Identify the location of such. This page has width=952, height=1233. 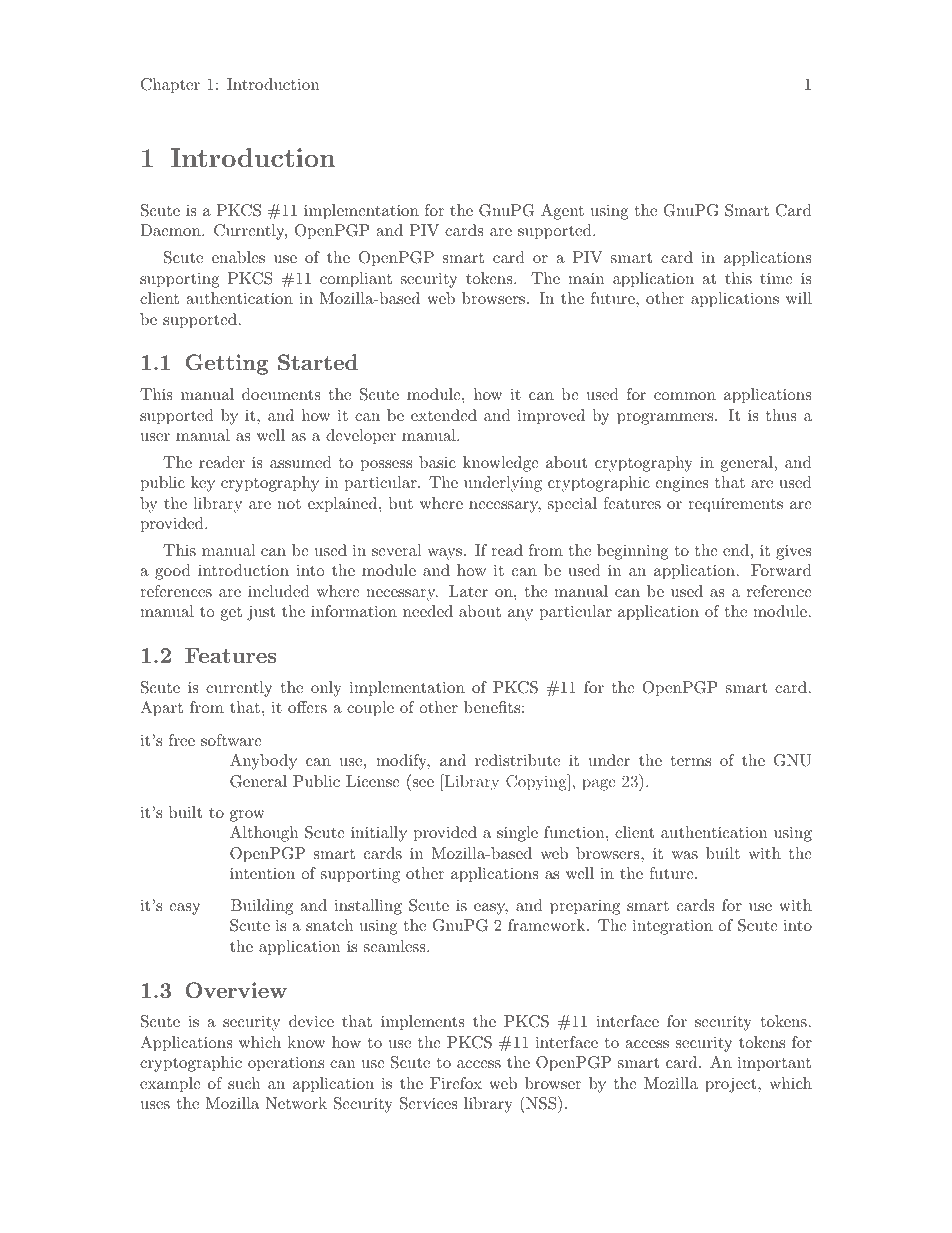
(244, 1083).
